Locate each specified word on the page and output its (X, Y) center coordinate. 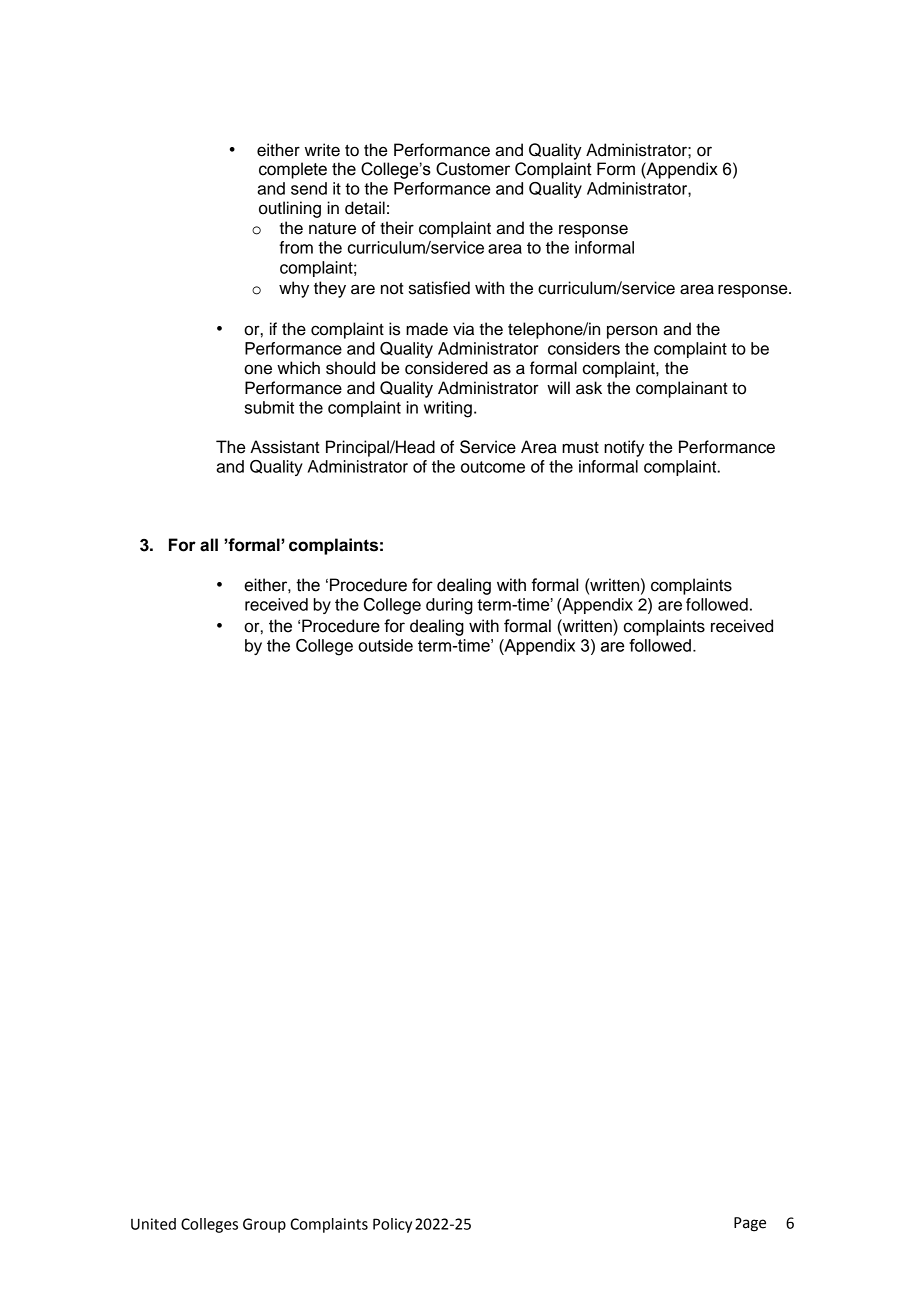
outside (385, 645)
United (153, 1224)
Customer (473, 169)
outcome (493, 467)
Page (750, 1224)
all (209, 545)
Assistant (285, 447)
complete (293, 170)
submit (269, 407)
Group (264, 1225)
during (449, 606)
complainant (682, 389)
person (632, 332)
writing (448, 409)
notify (624, 448)
